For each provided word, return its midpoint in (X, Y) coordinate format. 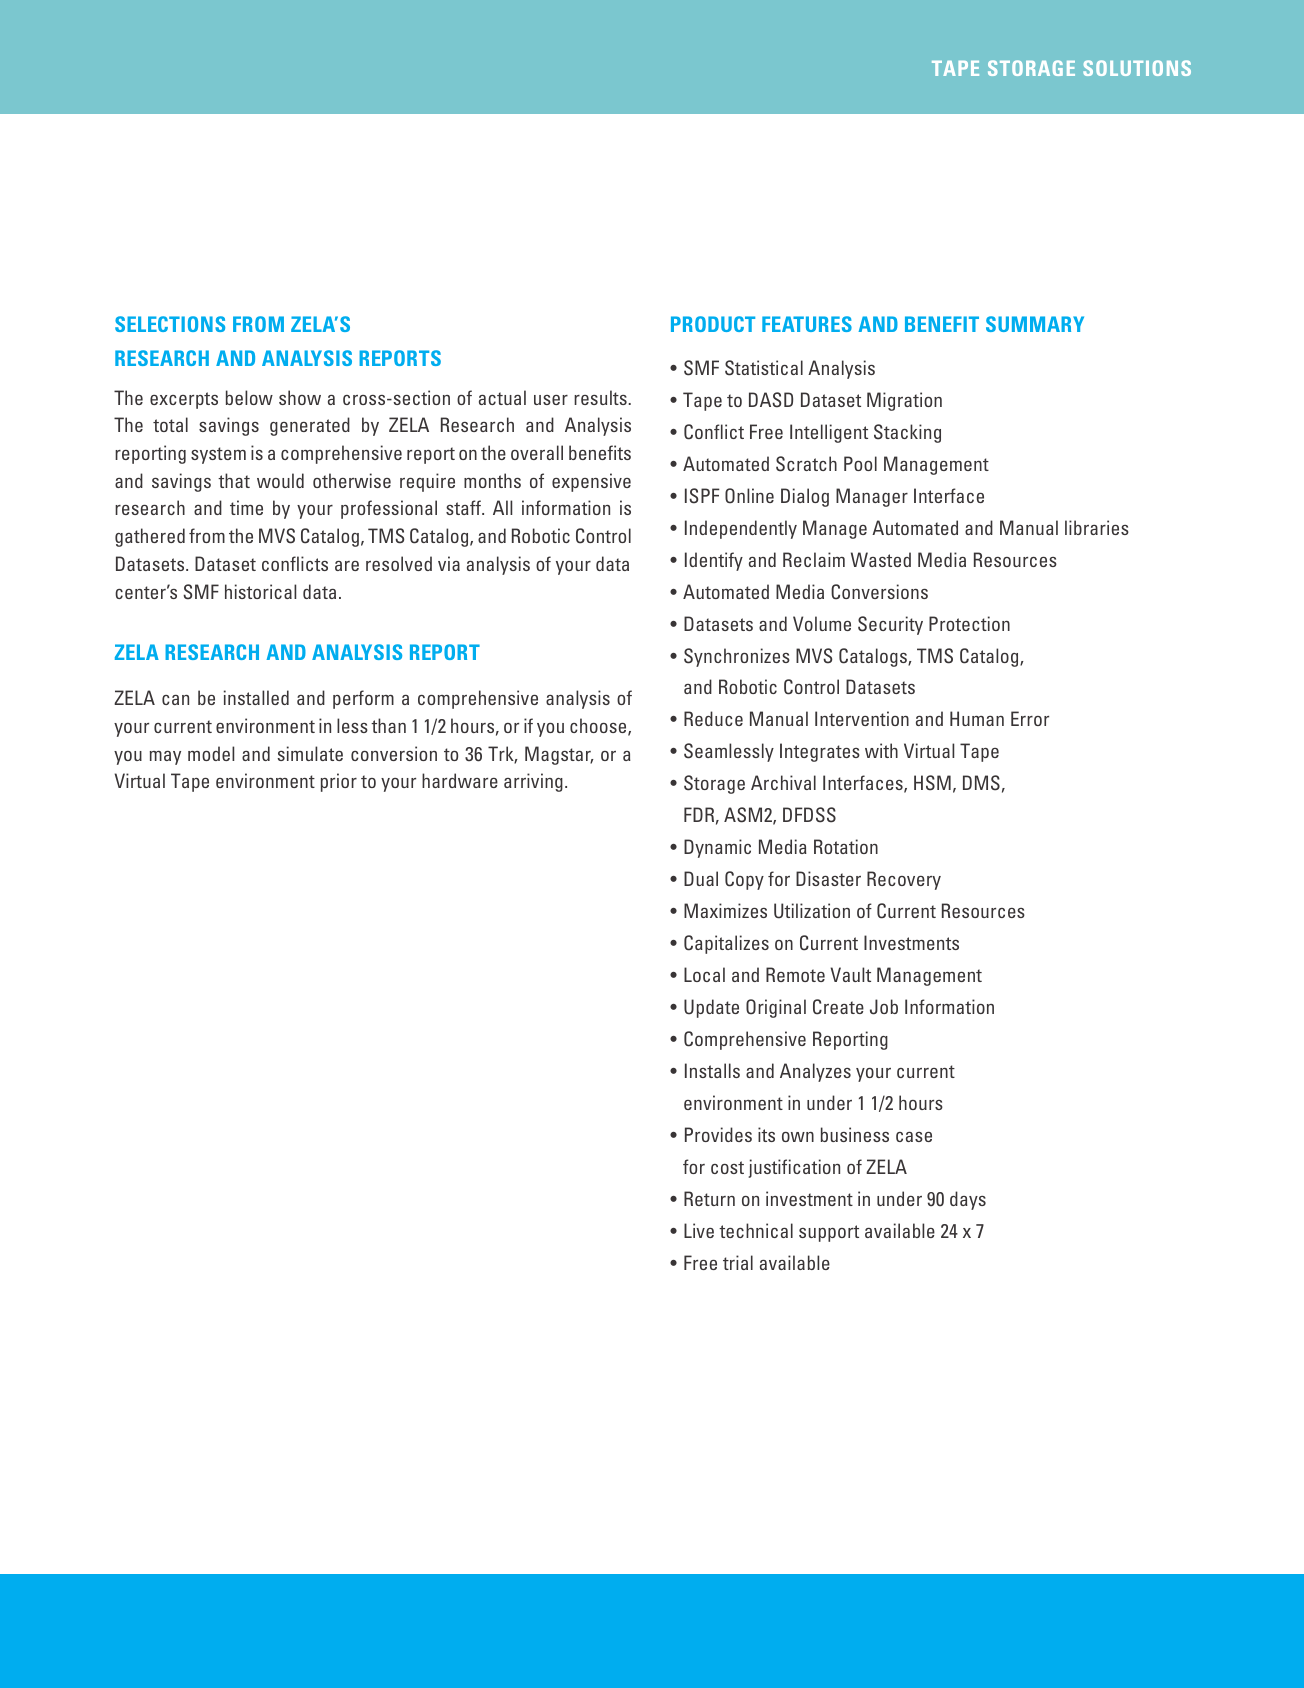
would (280, 480)
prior (339, 782)
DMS (981, 783)
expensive (591, 482)
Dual (701, 878)
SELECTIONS (170, 324)
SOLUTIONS (1137, 68)
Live (699, 1230)
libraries (1097, 527)
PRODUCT (713, 324)
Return (709, 1198)
